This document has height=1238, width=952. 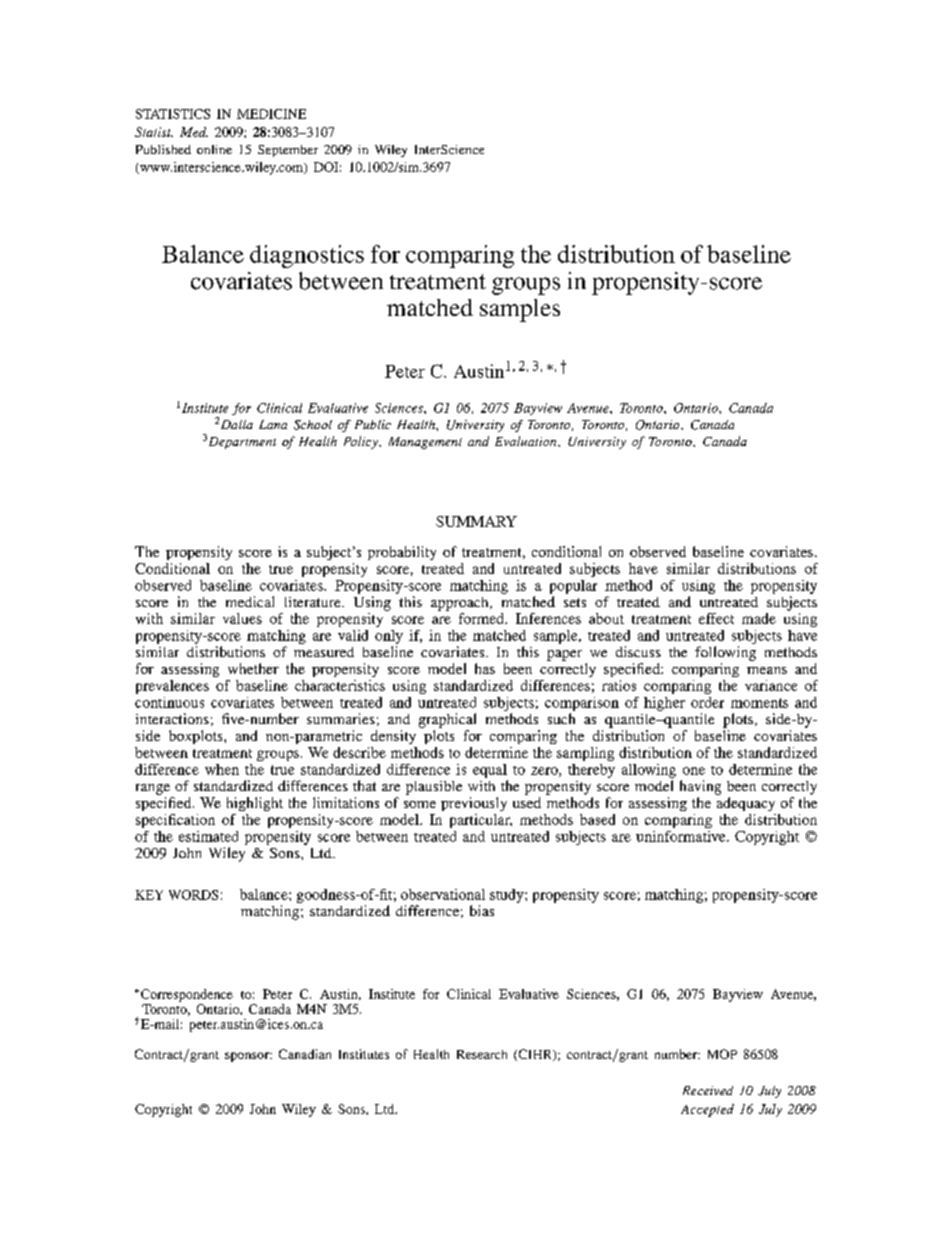 What do you see at coordinates (248, 1057) in the document?
I see `sponsor` at bounding box center [248, 1057].
